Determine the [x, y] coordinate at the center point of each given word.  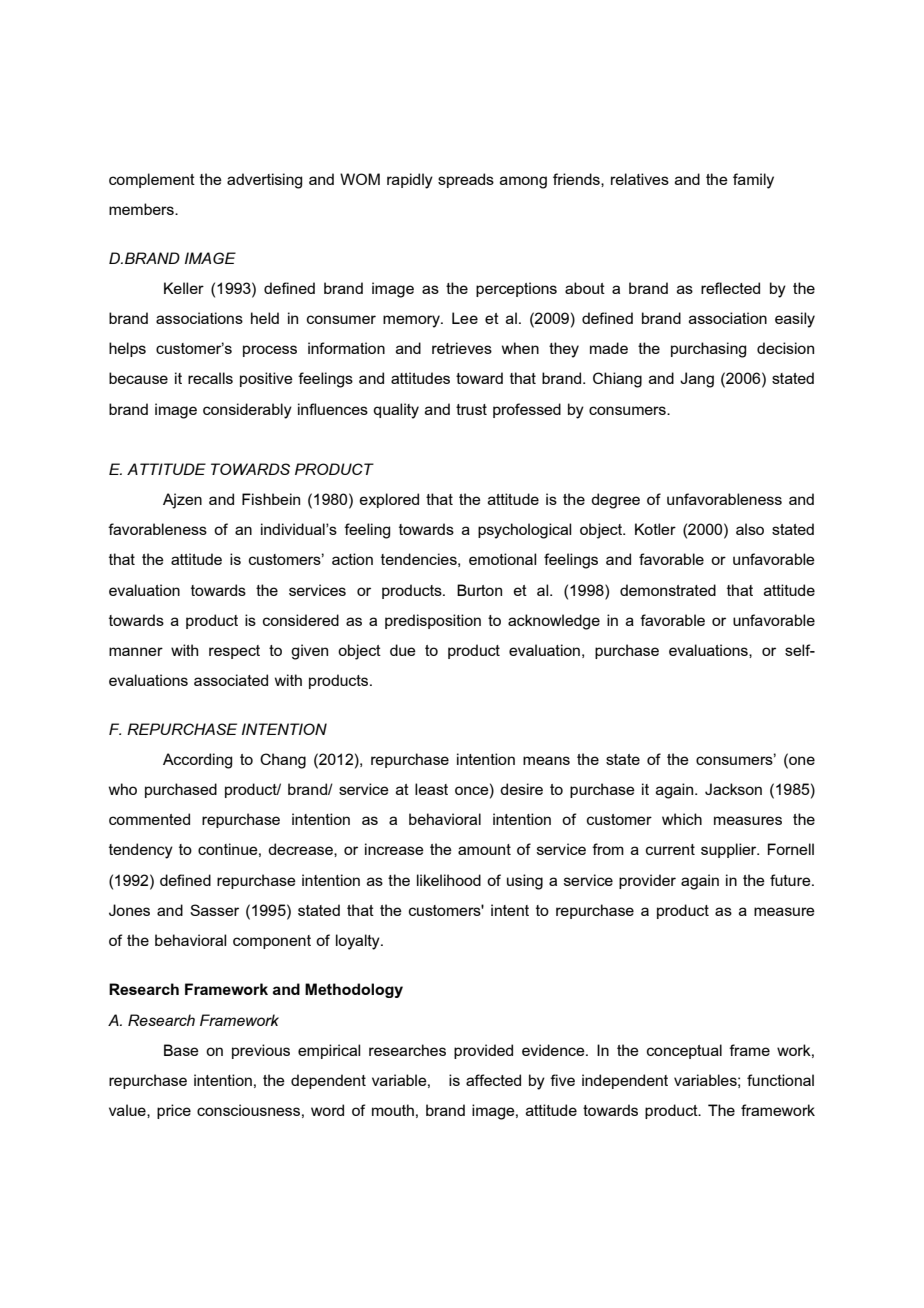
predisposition [433, 621]
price [174, 1111]
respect [234, 652]
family [753, 181]
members [142, 209]
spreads [466, 180]
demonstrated [668, 590]
